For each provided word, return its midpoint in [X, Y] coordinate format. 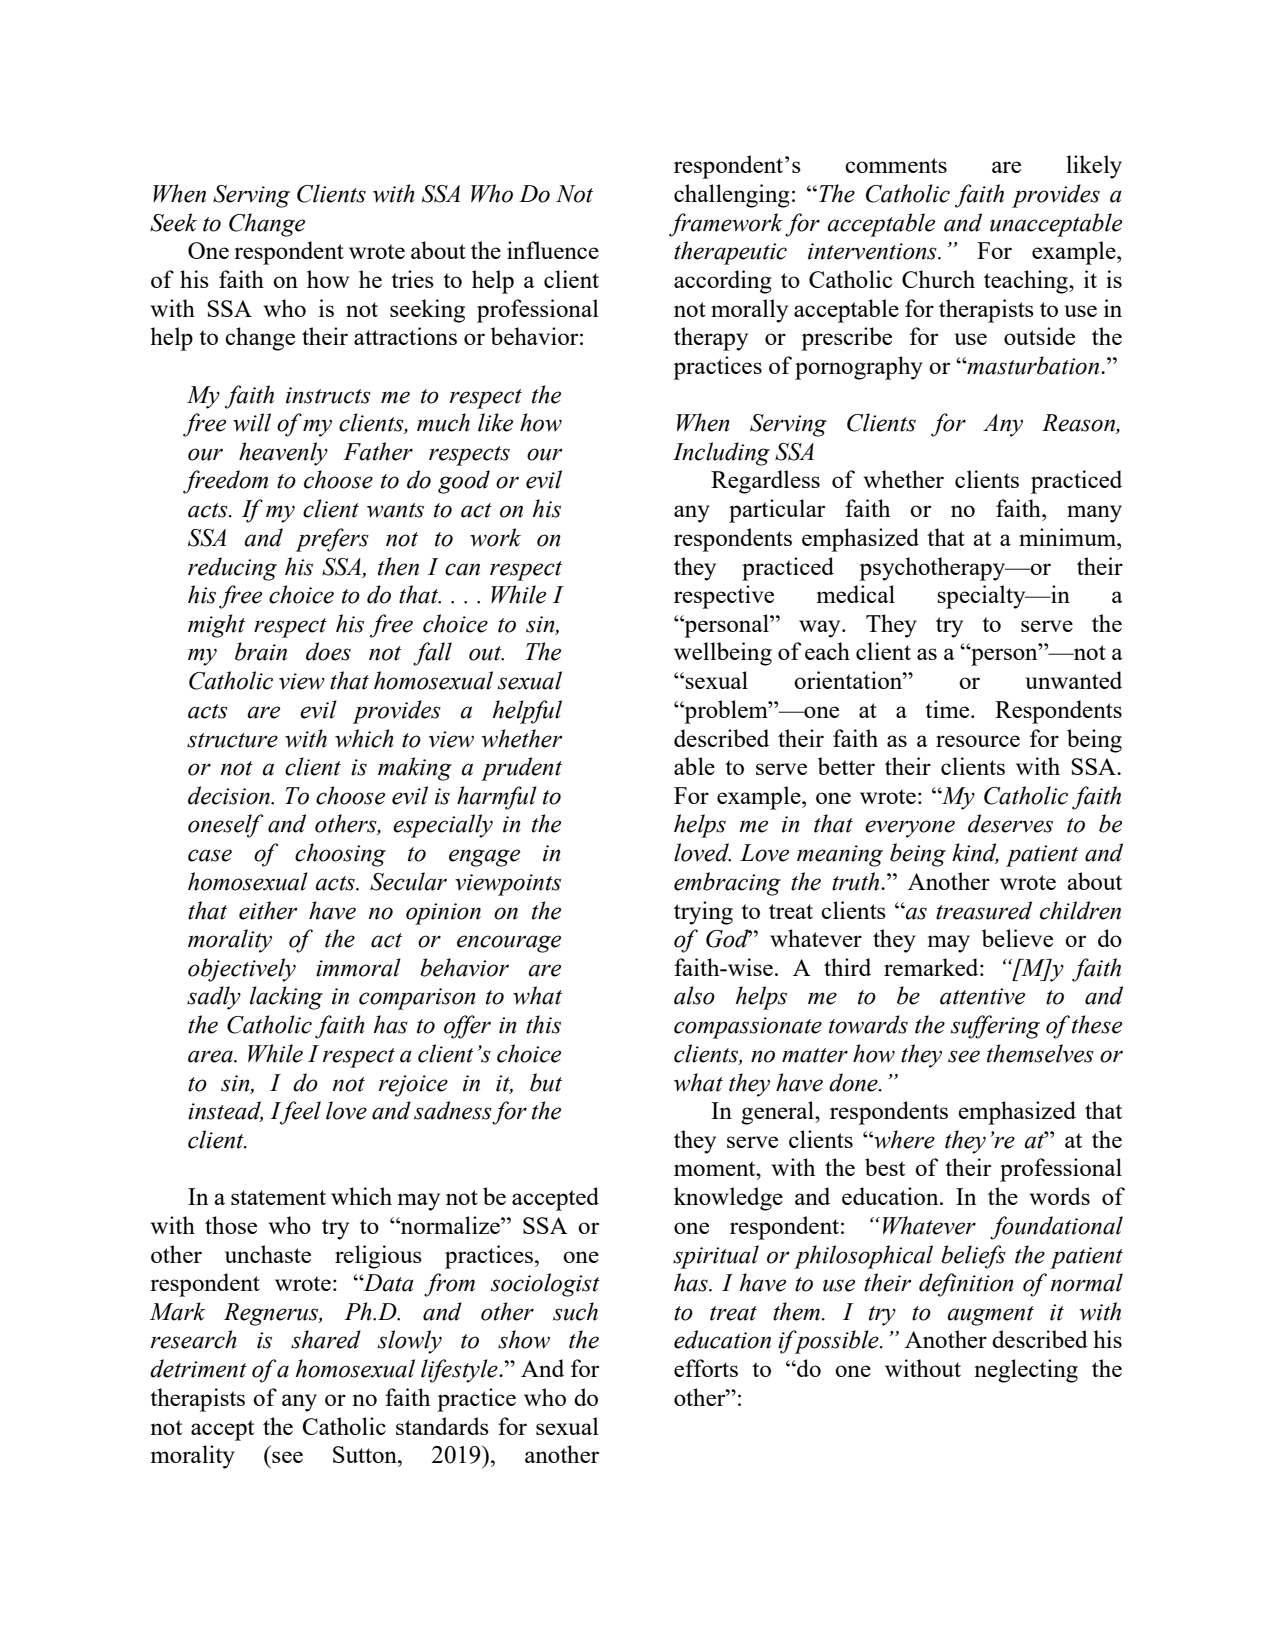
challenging [732, 196]
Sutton [366, 1454]
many [1094, 514]
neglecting [1026, 1371]
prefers [332, 540]
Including [721, 454]
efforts [706, 1368]
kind [975, 853]
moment [716, 1168]
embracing [727, 884]
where [903, 1139]
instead [225, 1111]
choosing [340, 855]
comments [896, 165]
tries [412, 279]
